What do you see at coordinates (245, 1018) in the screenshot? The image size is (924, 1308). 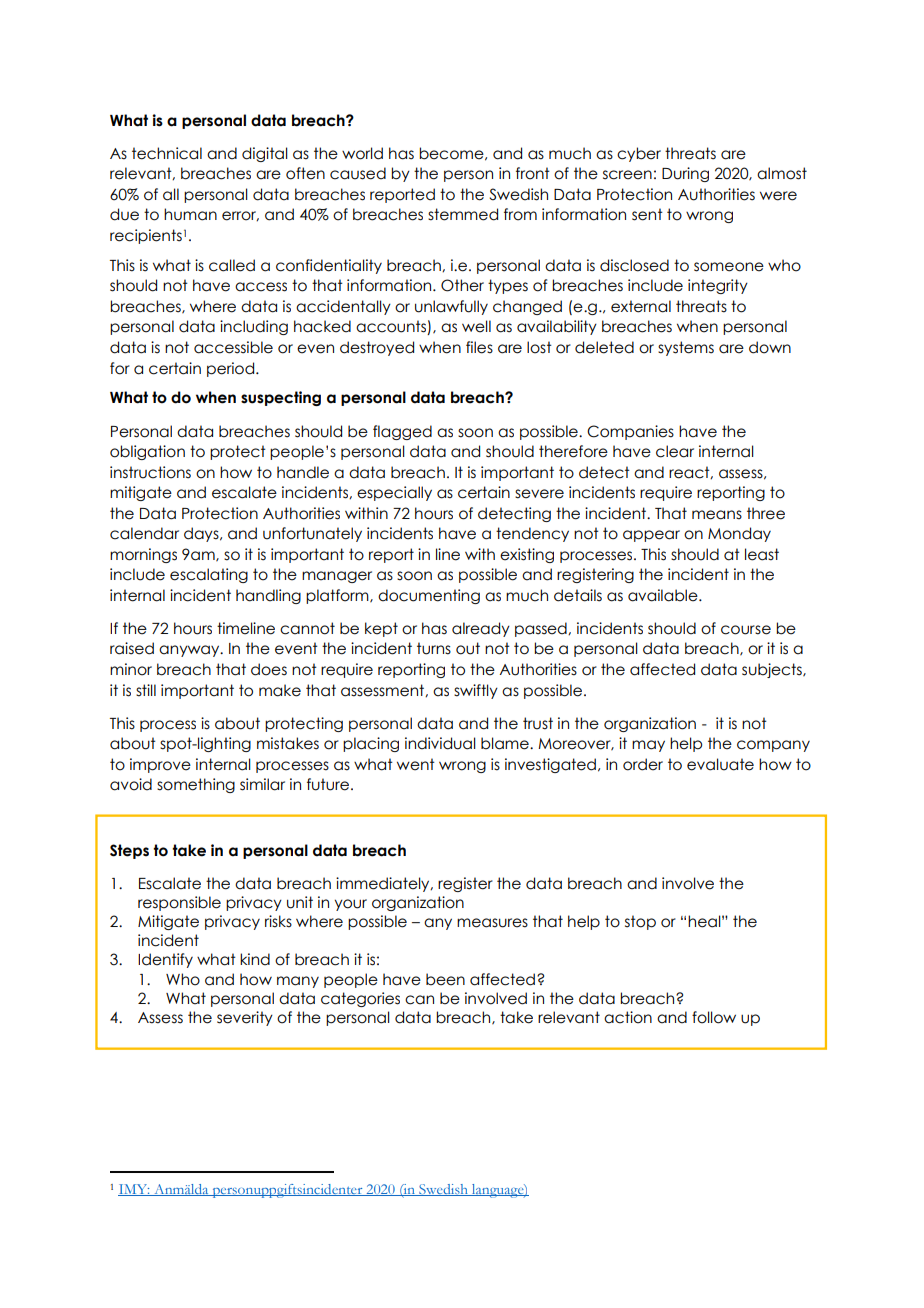 I see `severity` at bounding box center [245, 1018].
